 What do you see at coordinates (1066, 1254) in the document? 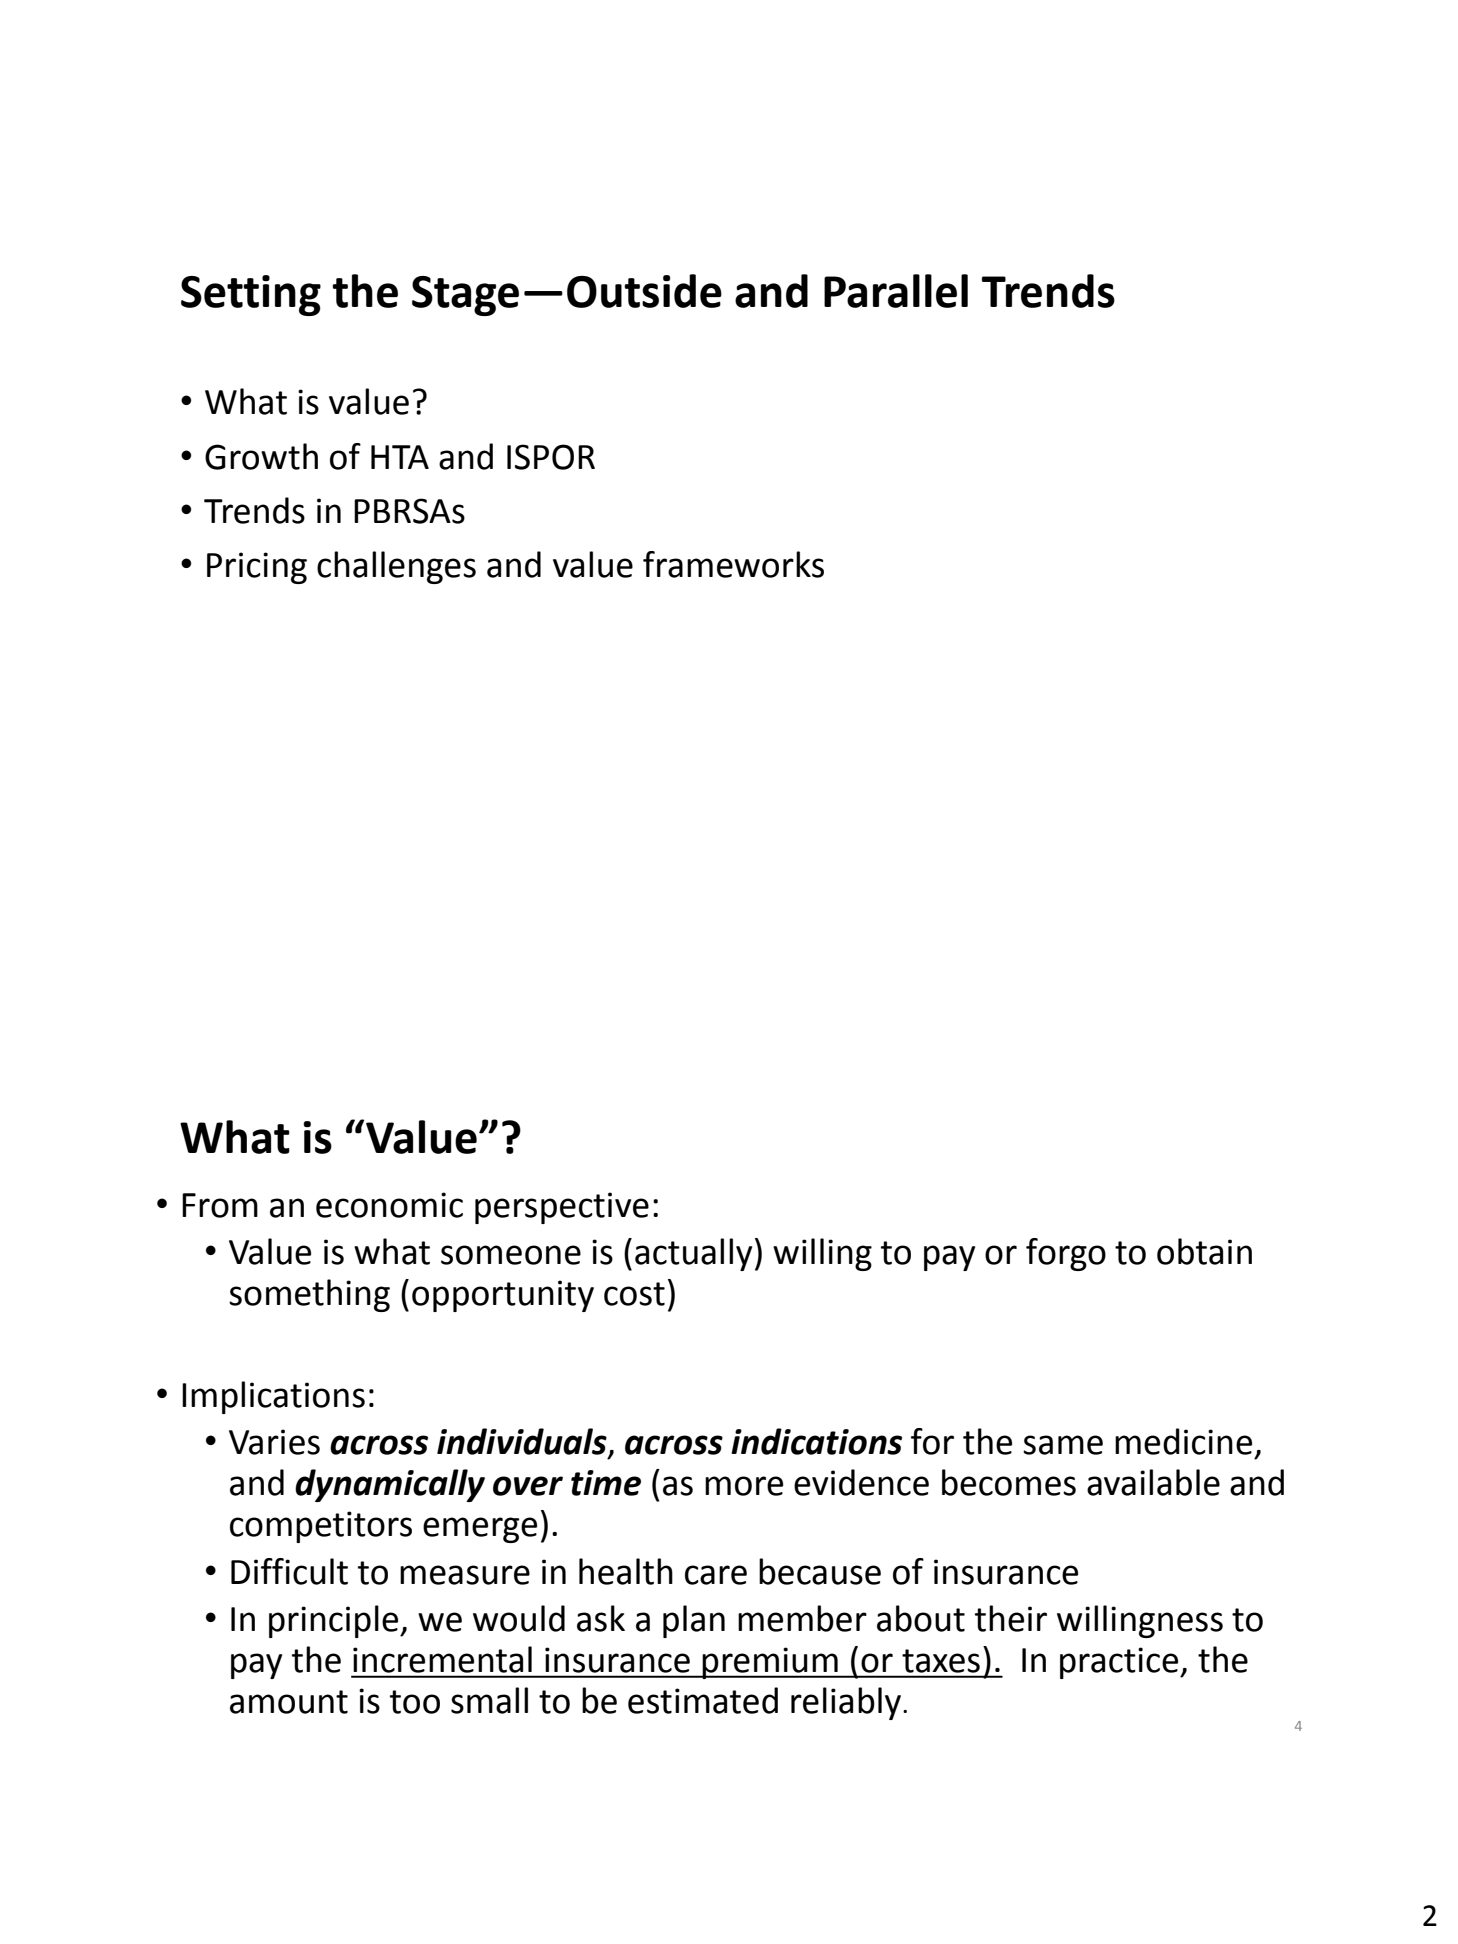
I see `forgo` at bounding box center [1066, 1254].
